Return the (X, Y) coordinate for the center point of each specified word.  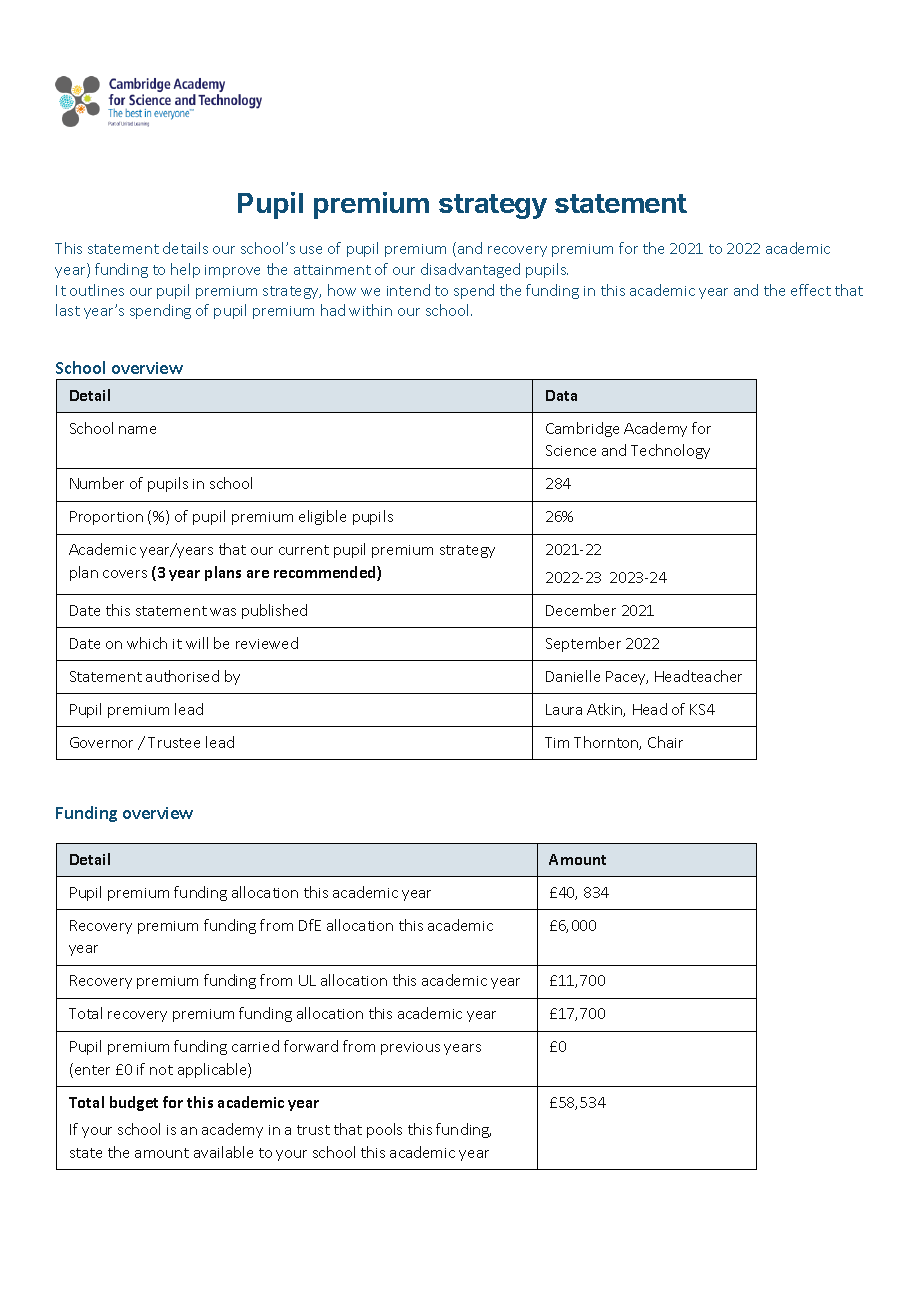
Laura (564, 709)
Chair (665, 742)
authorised (182, 676)
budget (134, 1103)
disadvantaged (470, 270)
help (185, 270)
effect (811, 290)
